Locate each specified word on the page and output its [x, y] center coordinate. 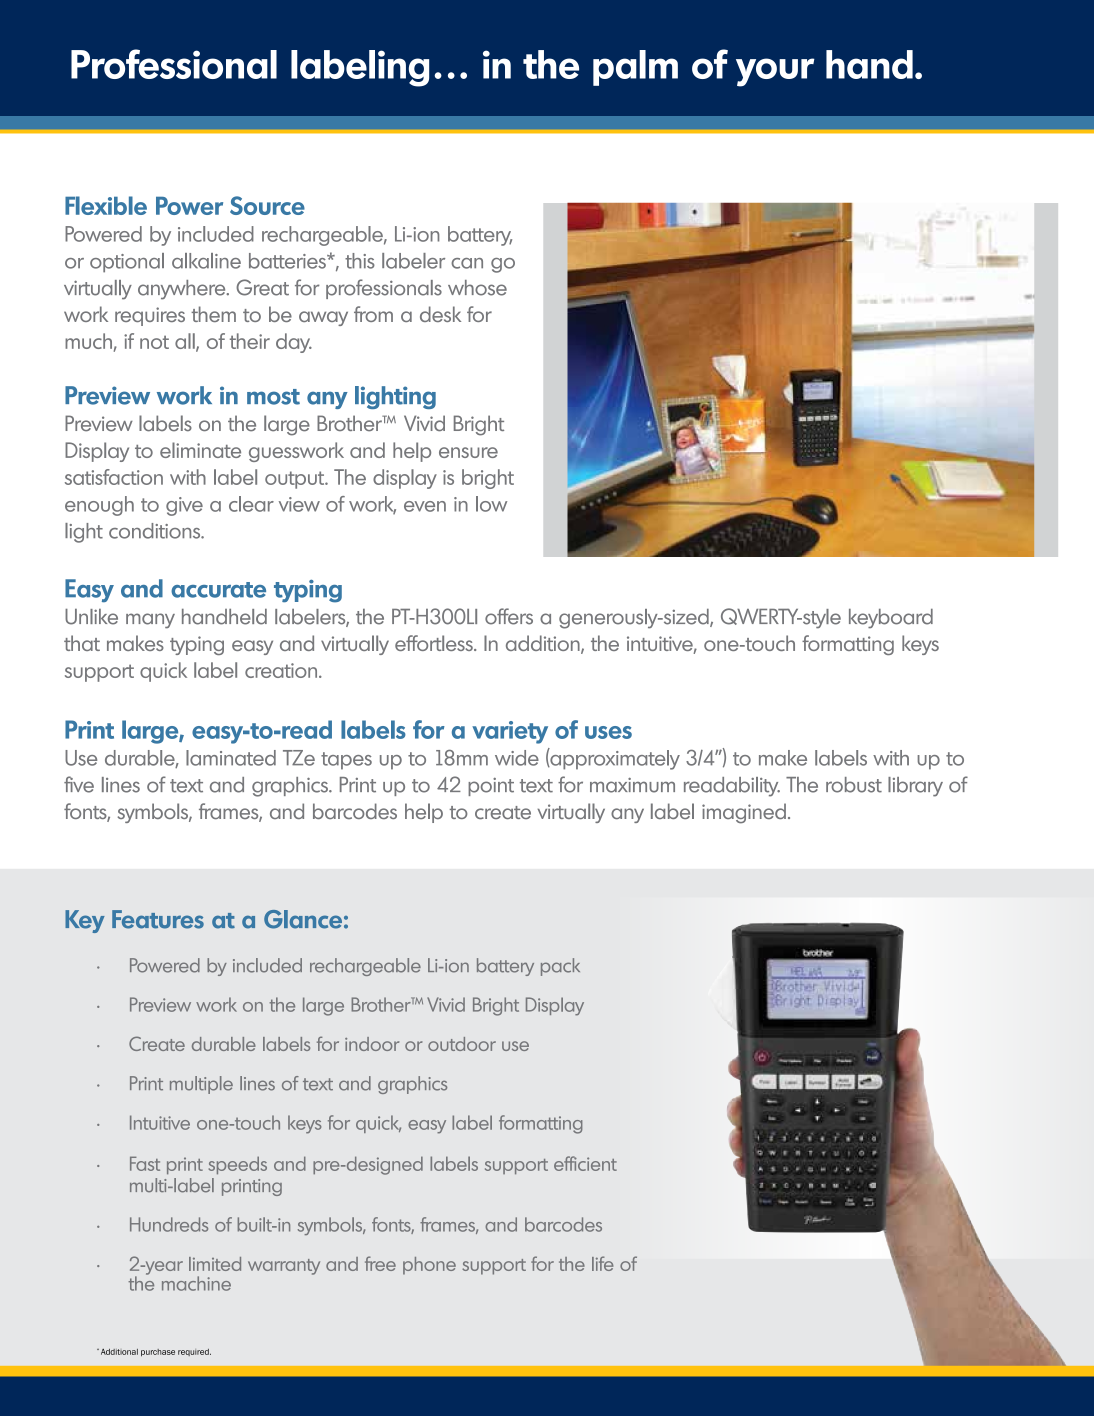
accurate [218, 590]
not [154, 342]
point [491, 787]
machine [196, 1283]
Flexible [106, 205]
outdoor [462, 1044]
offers [509, 616]
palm [635, 68]
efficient [585, 1163]
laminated [231, 758]
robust [854, 785]
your [775, 72]
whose [477, 288]
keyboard [891, 619]
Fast [145, 1163]
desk [440, 314]
